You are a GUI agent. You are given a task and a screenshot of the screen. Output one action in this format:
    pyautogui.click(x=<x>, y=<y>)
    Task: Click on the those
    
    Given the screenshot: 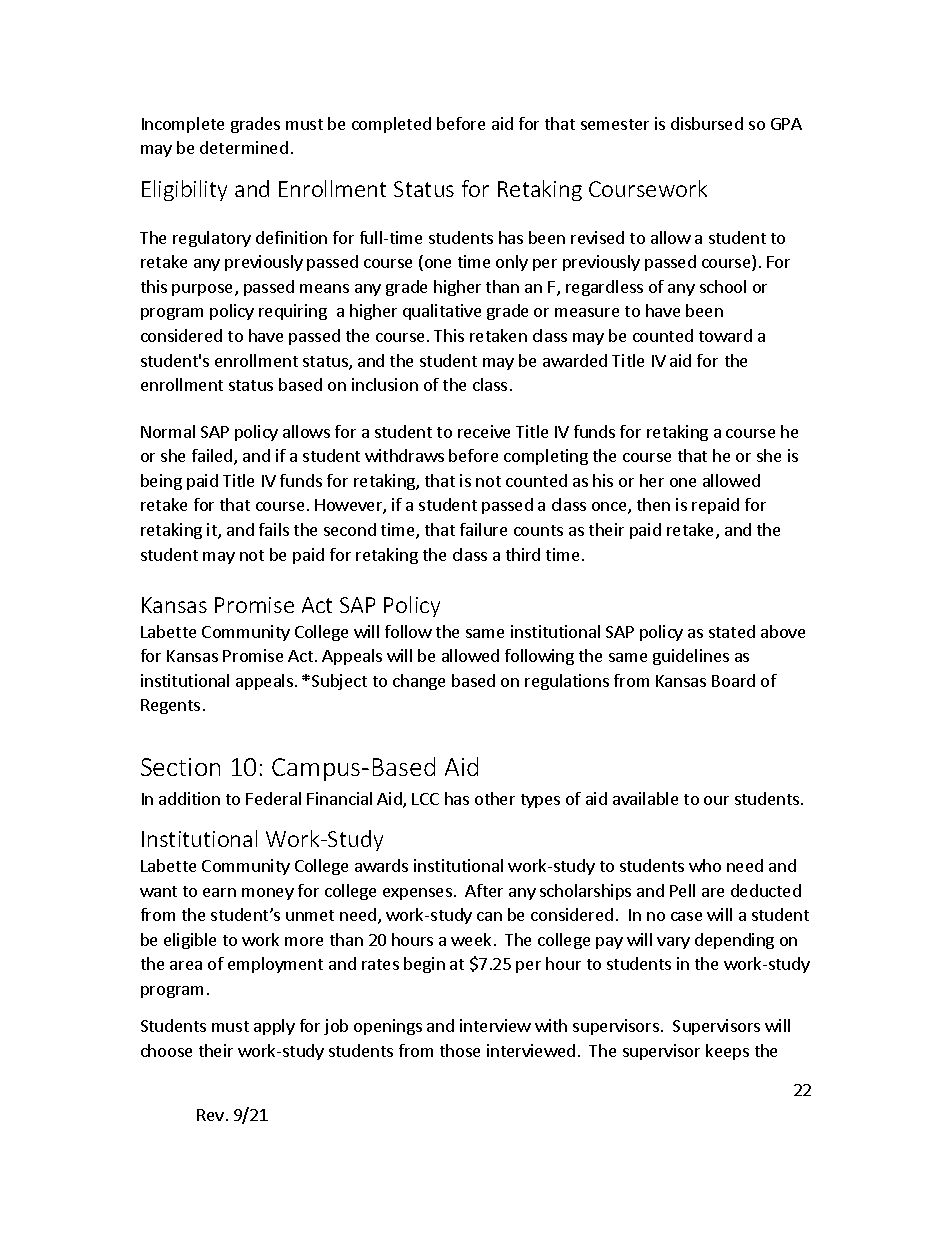 What is the action you would take?
    pyautogui.click(x=460, y=1050)
